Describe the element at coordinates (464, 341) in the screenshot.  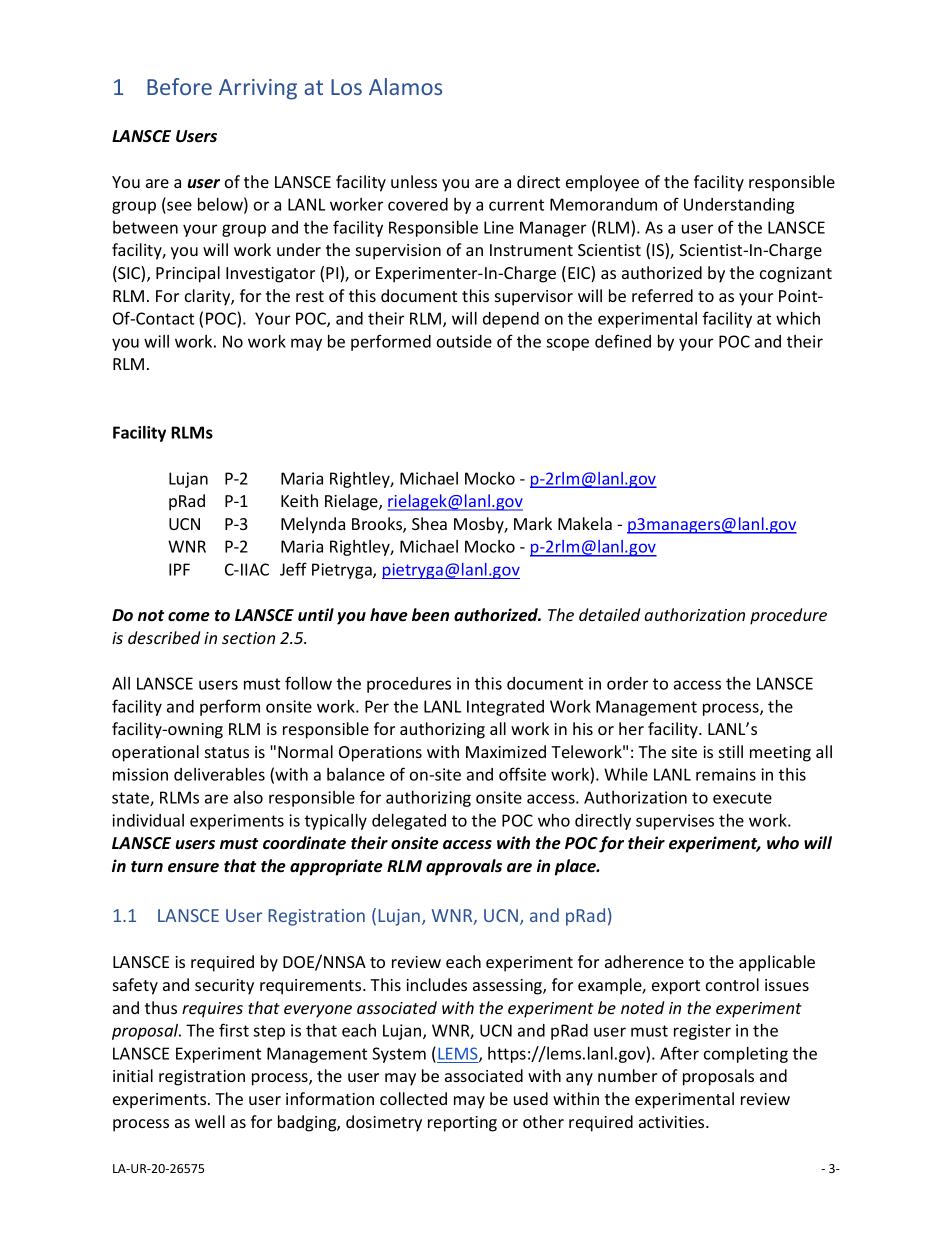
I see `outside` at that location.
